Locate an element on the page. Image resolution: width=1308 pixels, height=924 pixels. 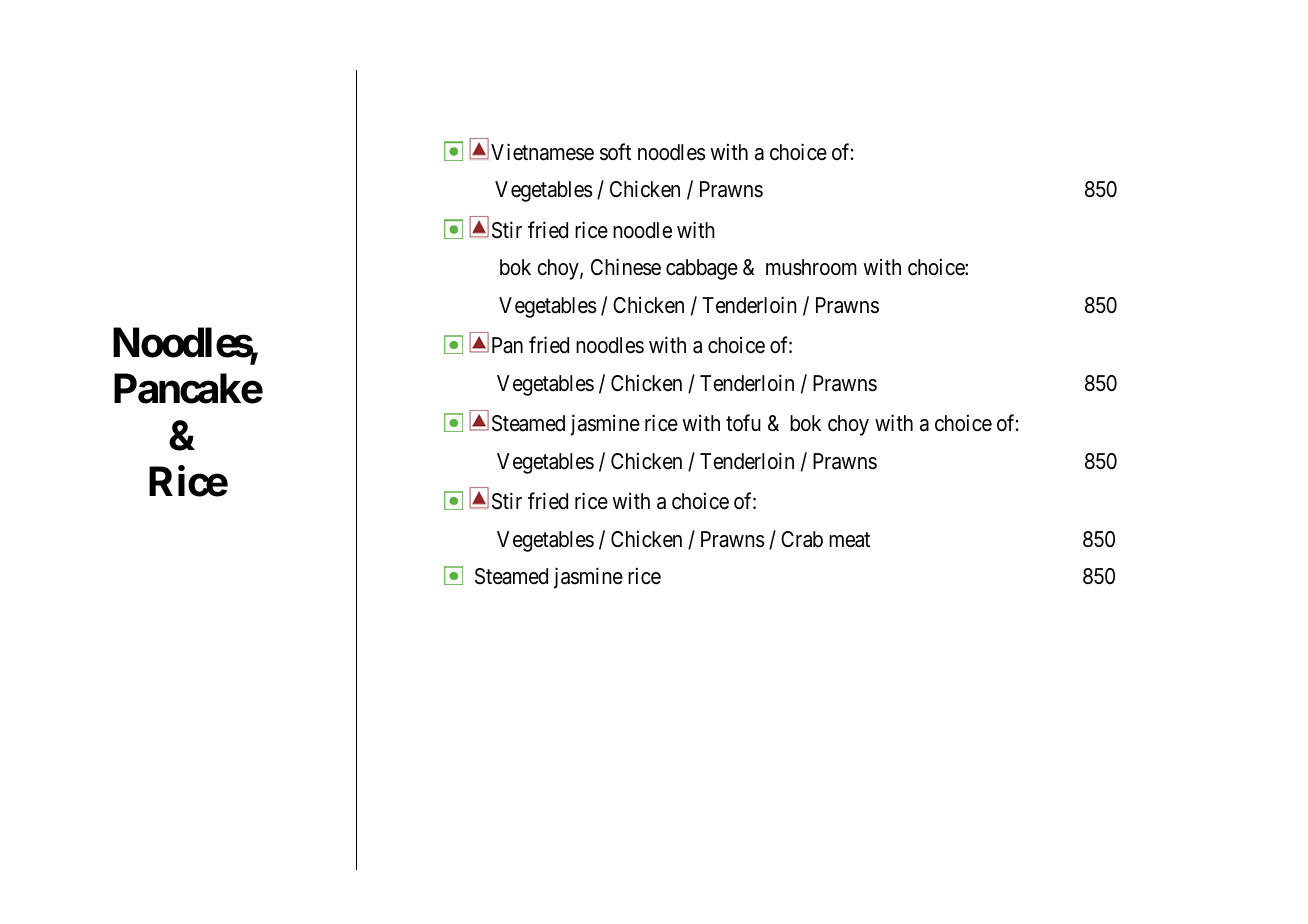
tofu is located at coordinates (743, 422).
